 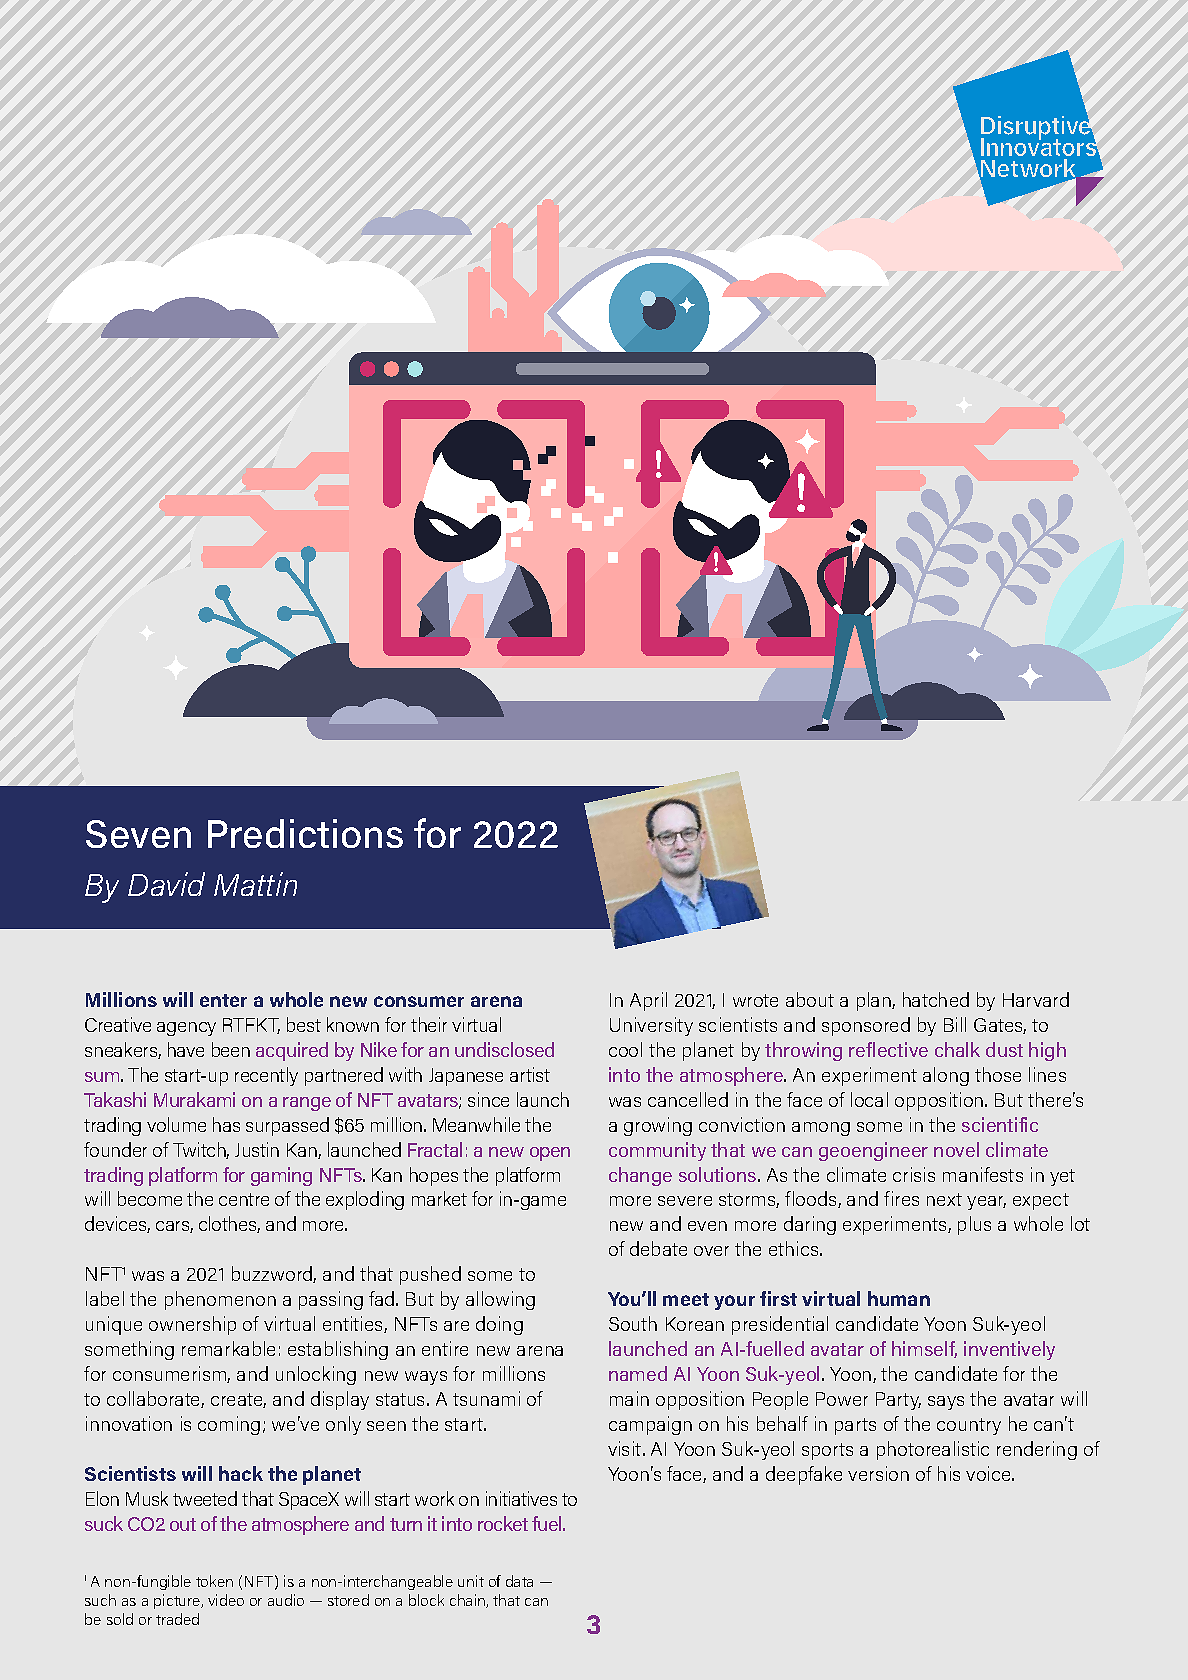 What do you see at coordinates (946, 1076) in the page?
I see `along` at bounding box center [946, 1076].
